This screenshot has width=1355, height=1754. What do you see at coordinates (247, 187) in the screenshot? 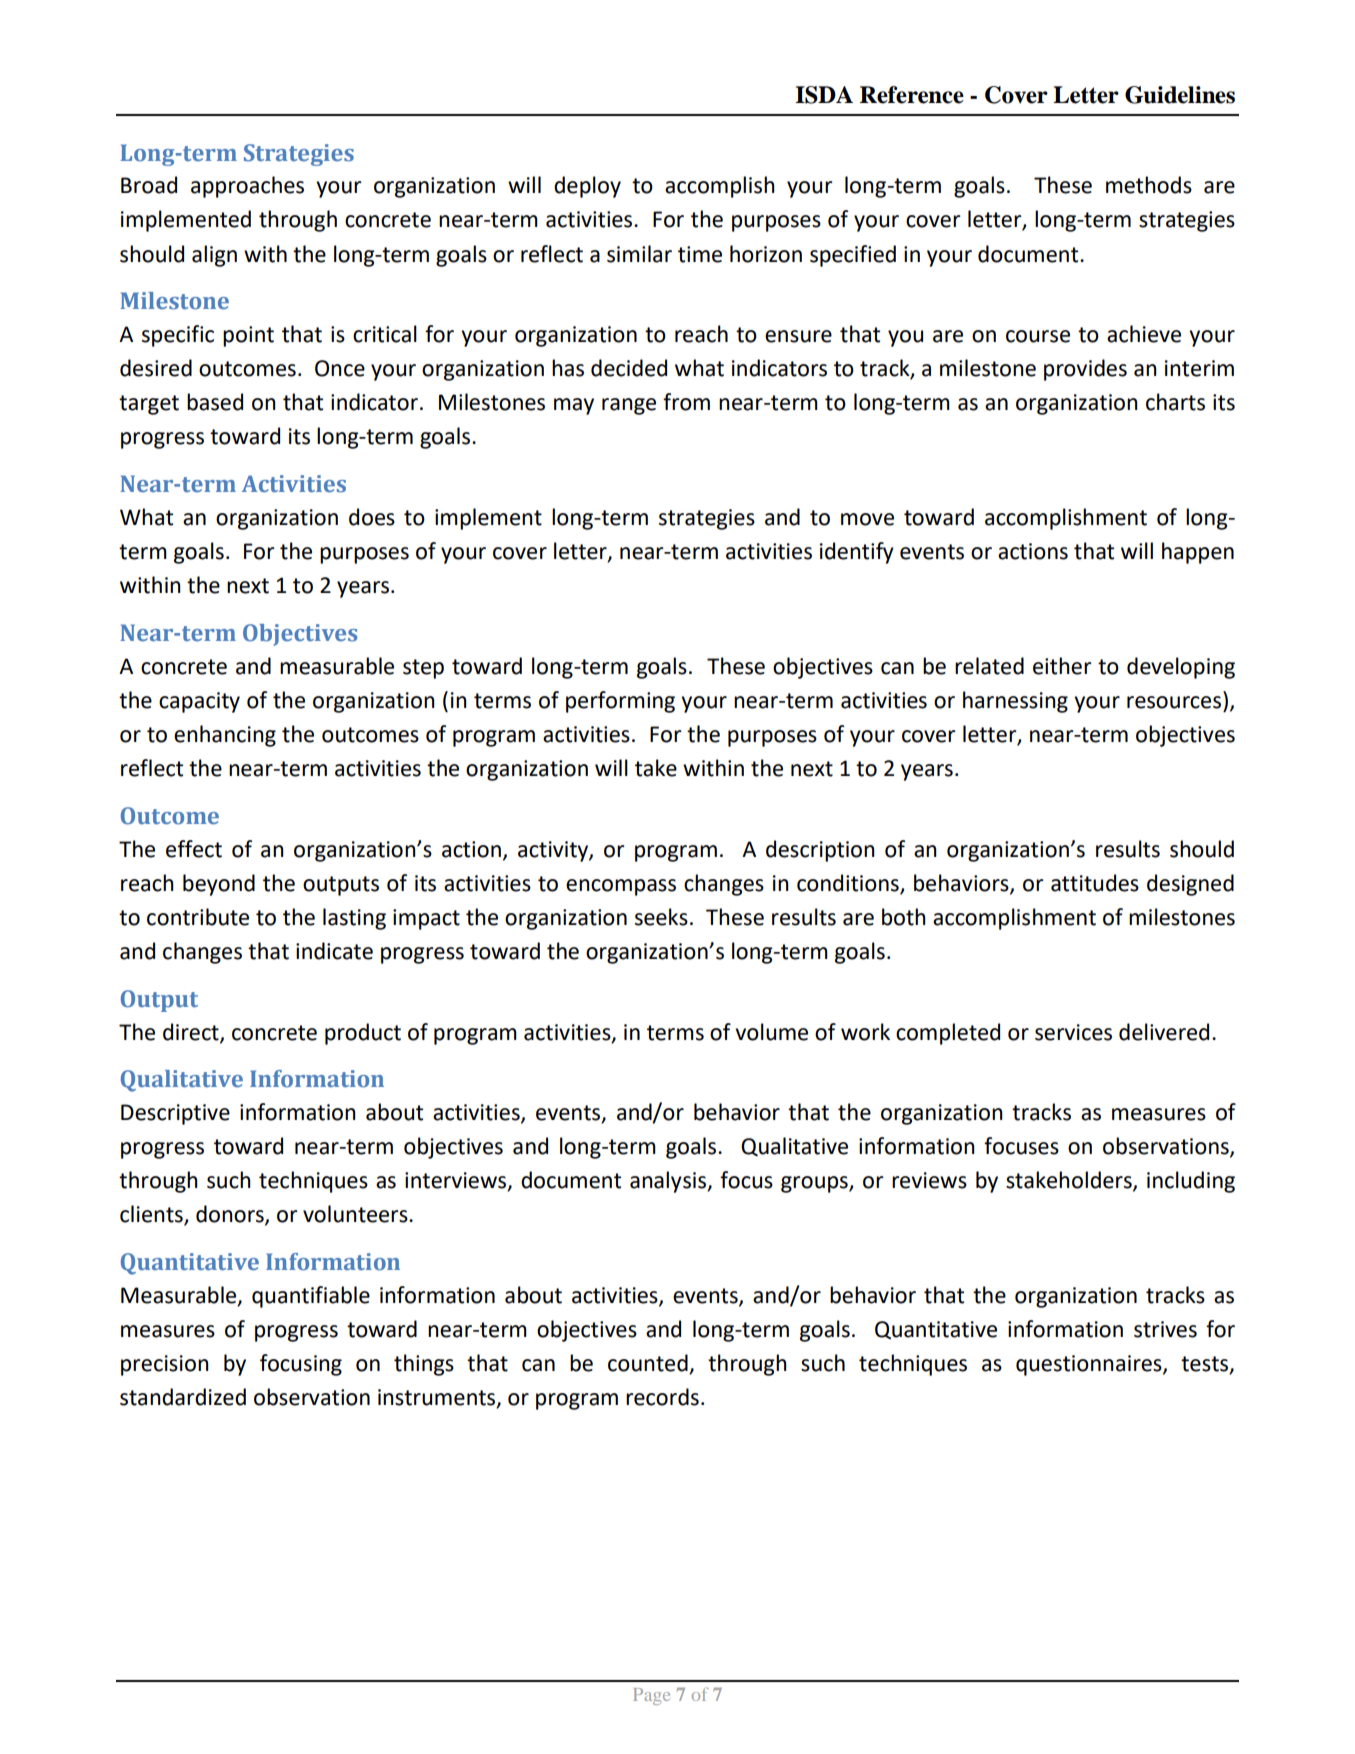
I see `approaches` at bounding box center [247, 187].
